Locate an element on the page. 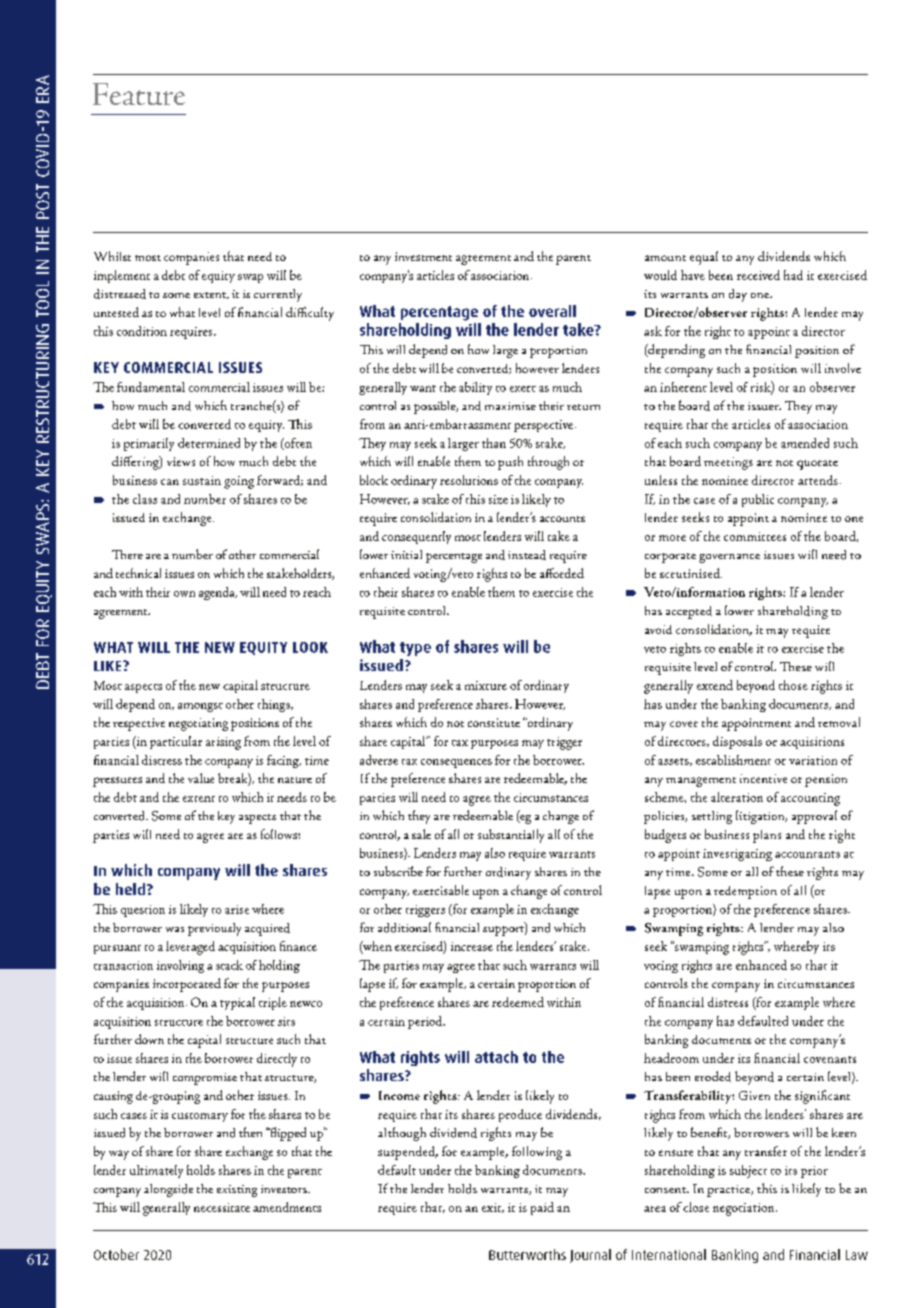 The height and width of the image is (1308, 924). investment is located at coordinates (423, 256).
